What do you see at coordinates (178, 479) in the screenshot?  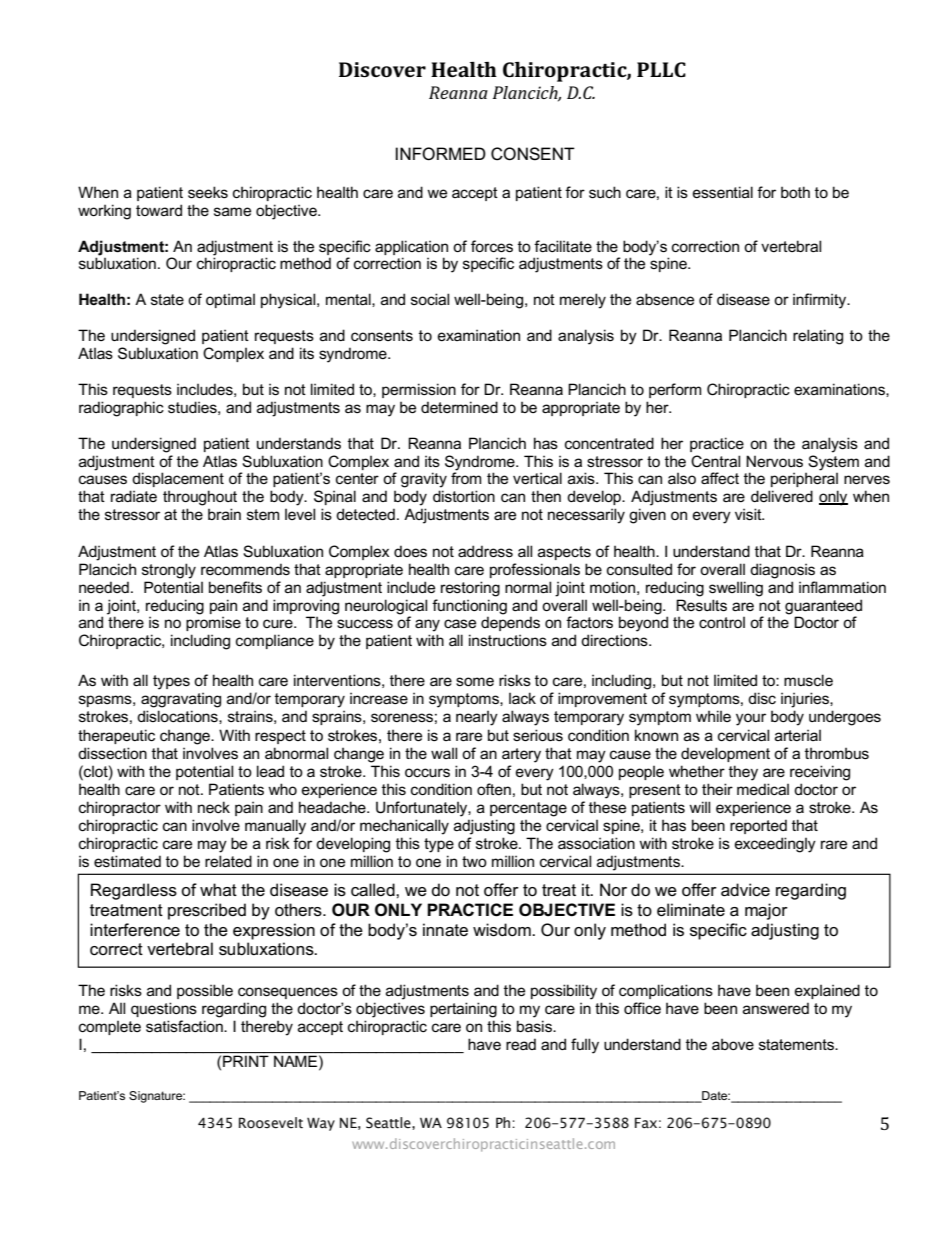 I see `displacement` at bounding box center [178, 479].
